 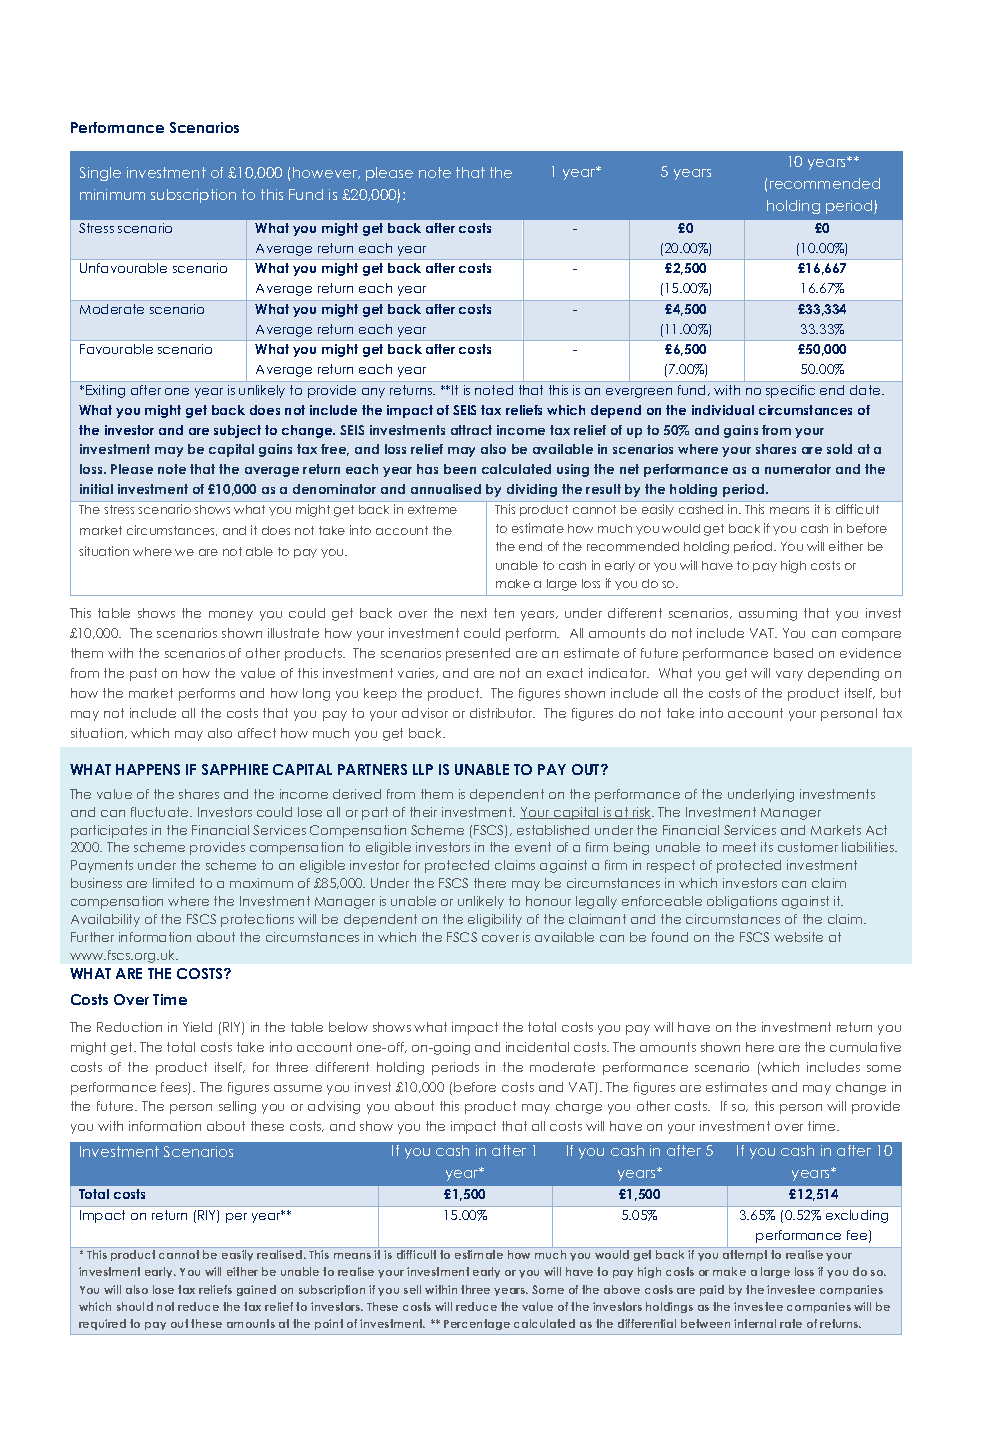 What do you see at coordinates (148, 769) in the document?
I see `HAPPENS` at bounding box center [148, 769].
